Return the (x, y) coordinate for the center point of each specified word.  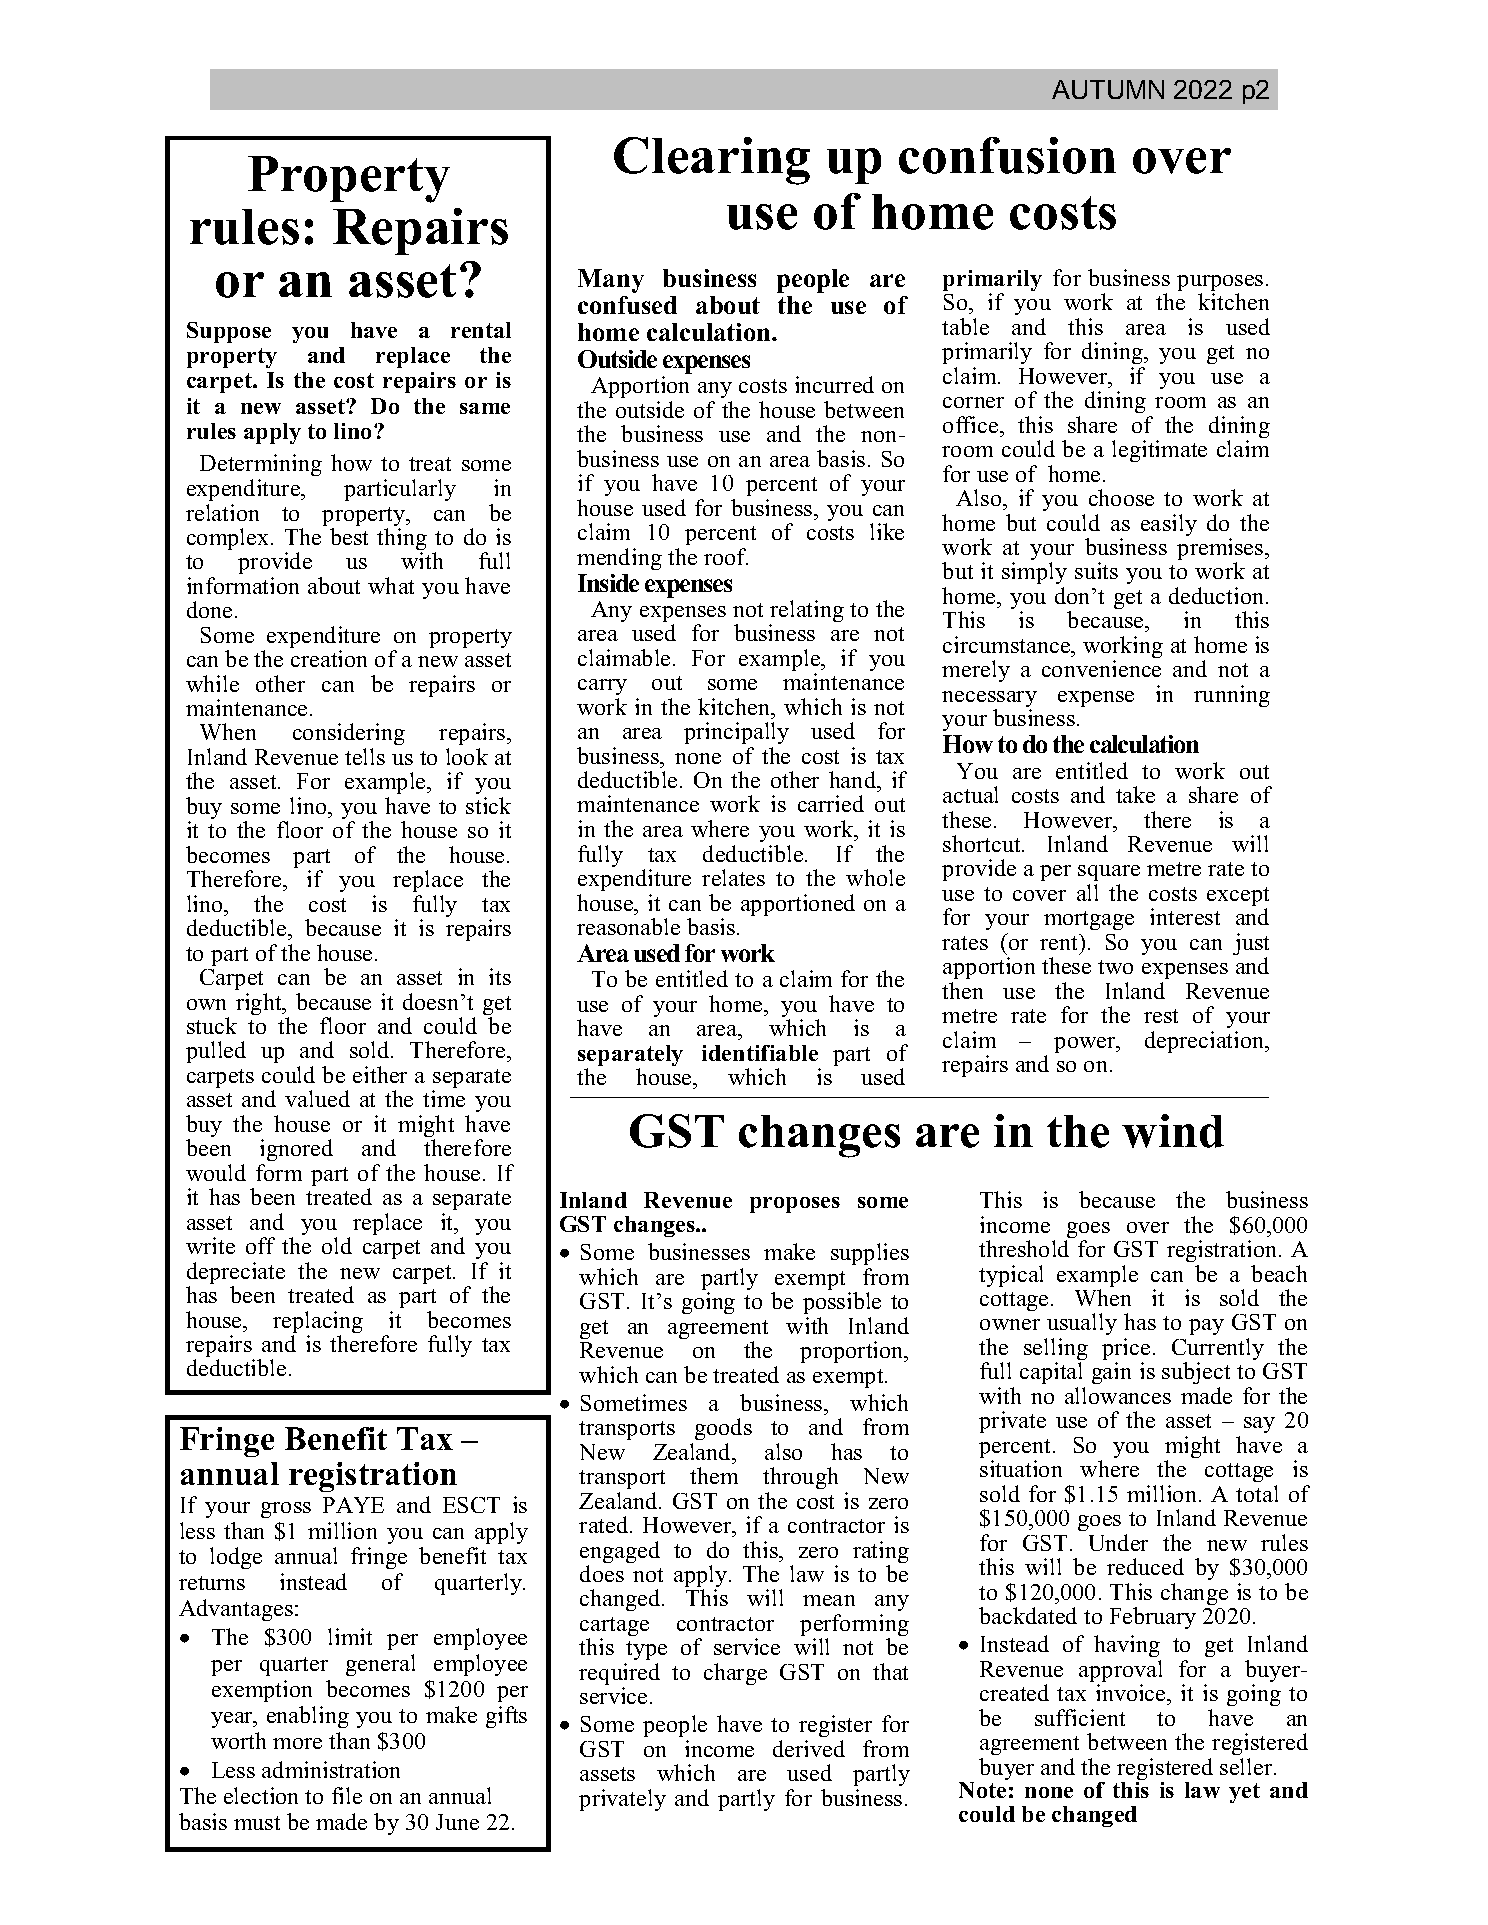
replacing (318, 1323)
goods (723, 1431)
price (1126, 1350)
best (349, 536)
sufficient (1080, 1717)
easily (1169, 525)
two (1115, 967)
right (260, 1004)
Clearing (712, 161)
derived (809, 1748)
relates (733, 877)
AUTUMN (1108, 89)
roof (726, 556)
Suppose (229, 332)
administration (331, 1769)
